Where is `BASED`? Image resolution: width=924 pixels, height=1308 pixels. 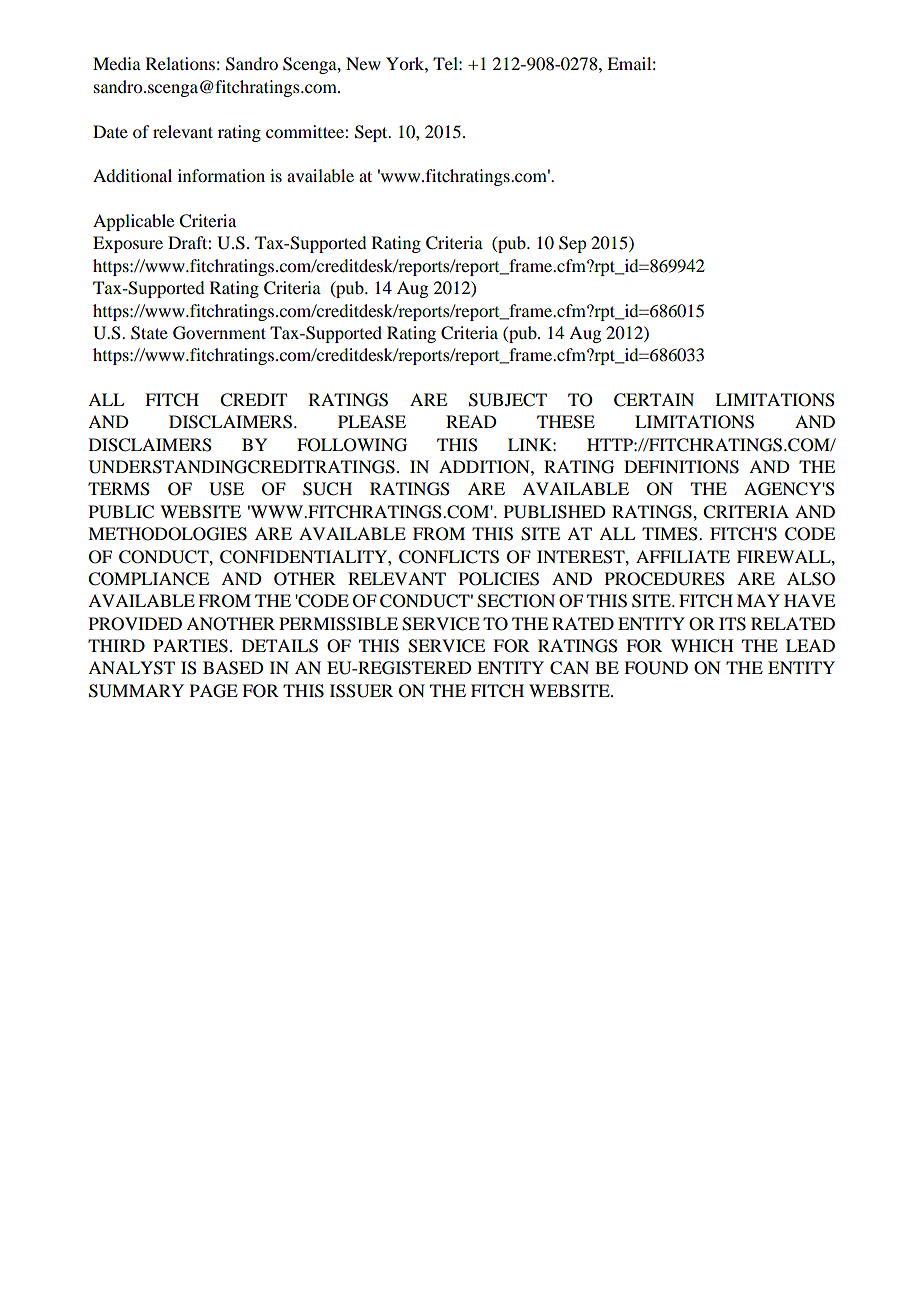
BASED is located at coordinates (233, 668).
